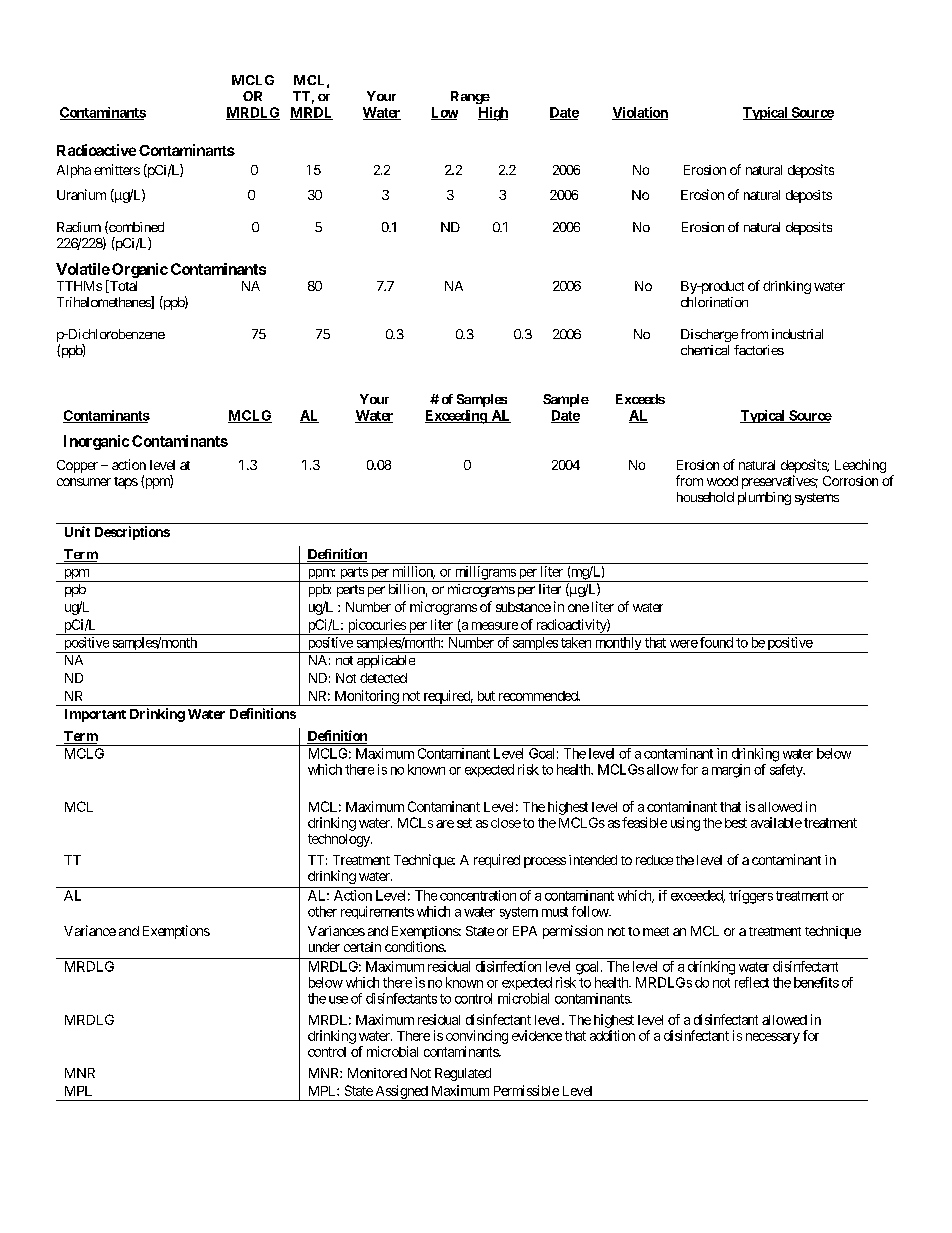 Image resolution: width=952 pixels, height=1233 pixels. What do you see at coordinates (463, 1074) in the document?
I see `Regulated` at bounding box center [463, 1074].
